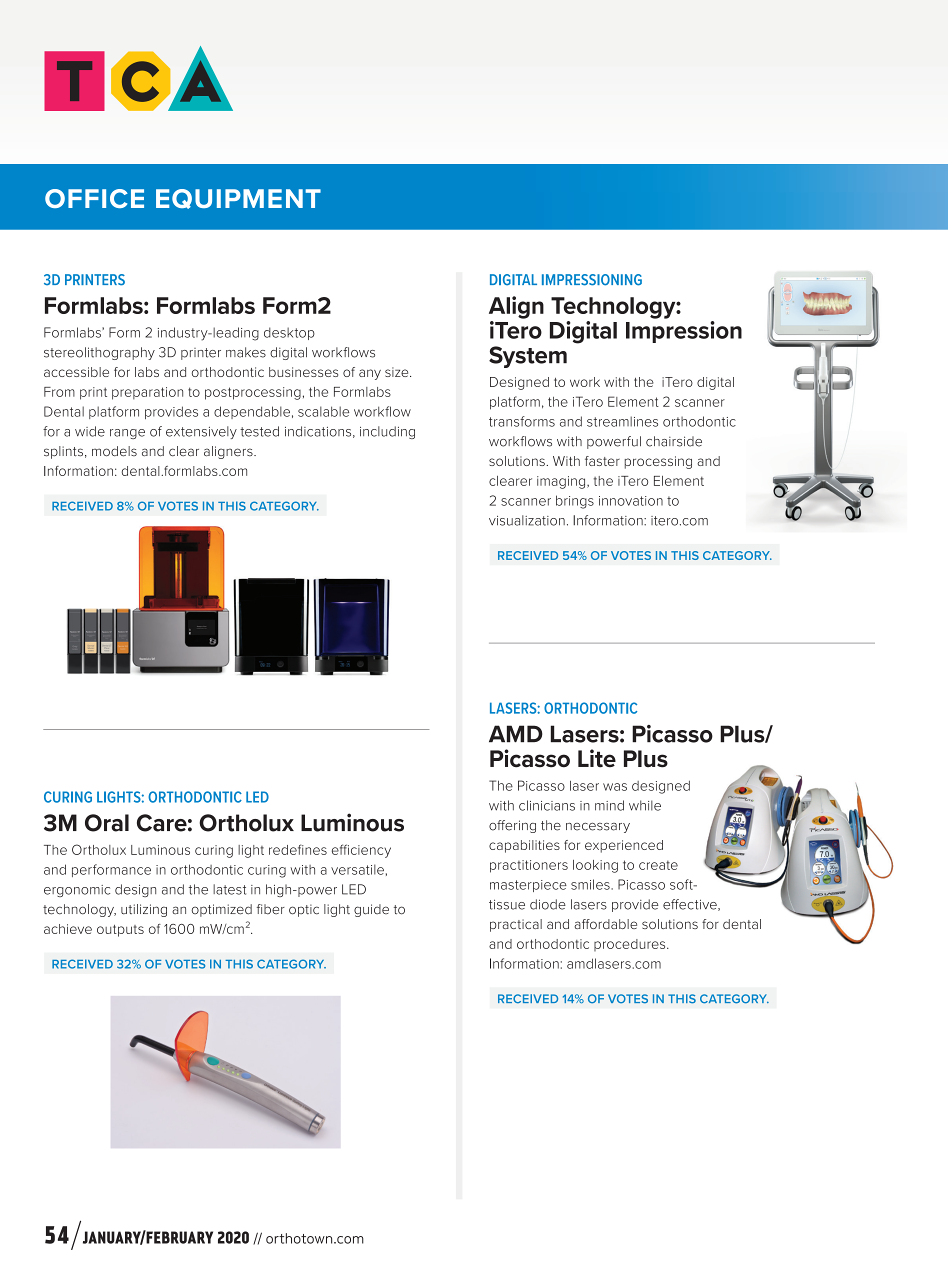  Describe the element at coordinates (371, 910) in the page. I see `guide` at that location.
